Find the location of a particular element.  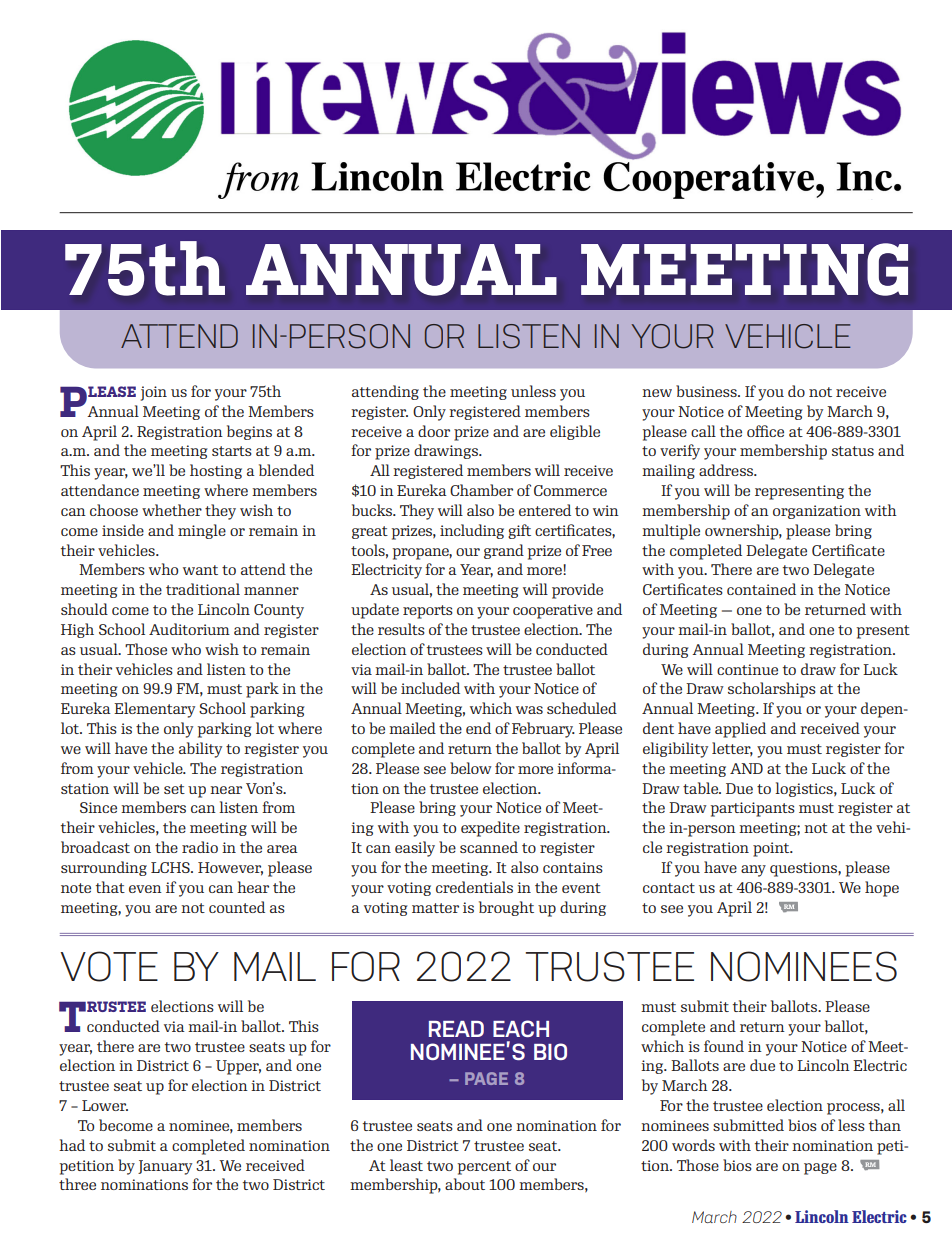

contained is located at coordinates (761, 589).
